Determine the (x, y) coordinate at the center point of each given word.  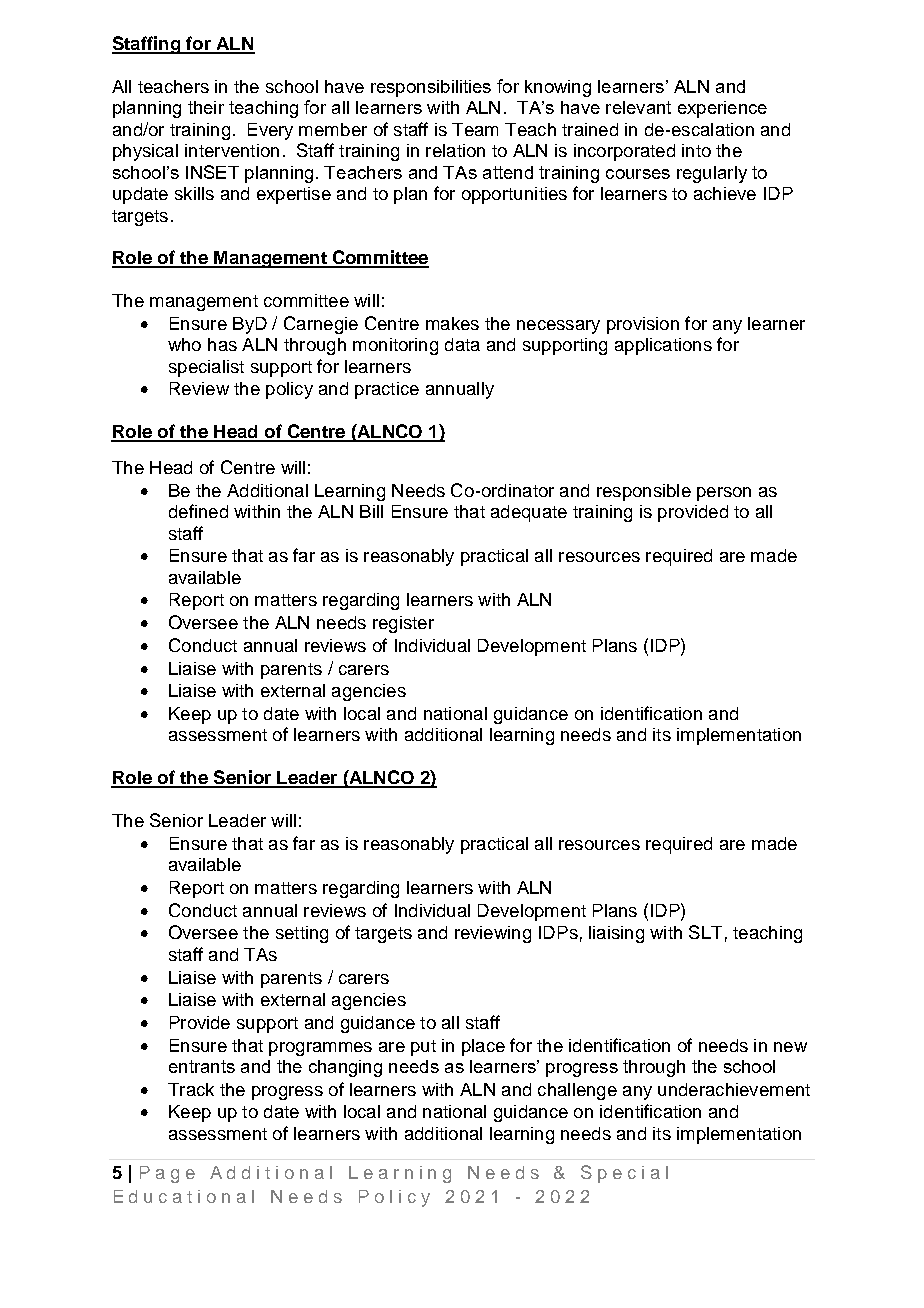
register (403, 624)
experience (722, 109)
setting (302, 934)
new (790, 1047)
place (483, 1047)
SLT (705, 932)
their (206, 107)
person (724, 494)
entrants (202, 1066)
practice (387, 390)
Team (475, 129)
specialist (206, 368)
